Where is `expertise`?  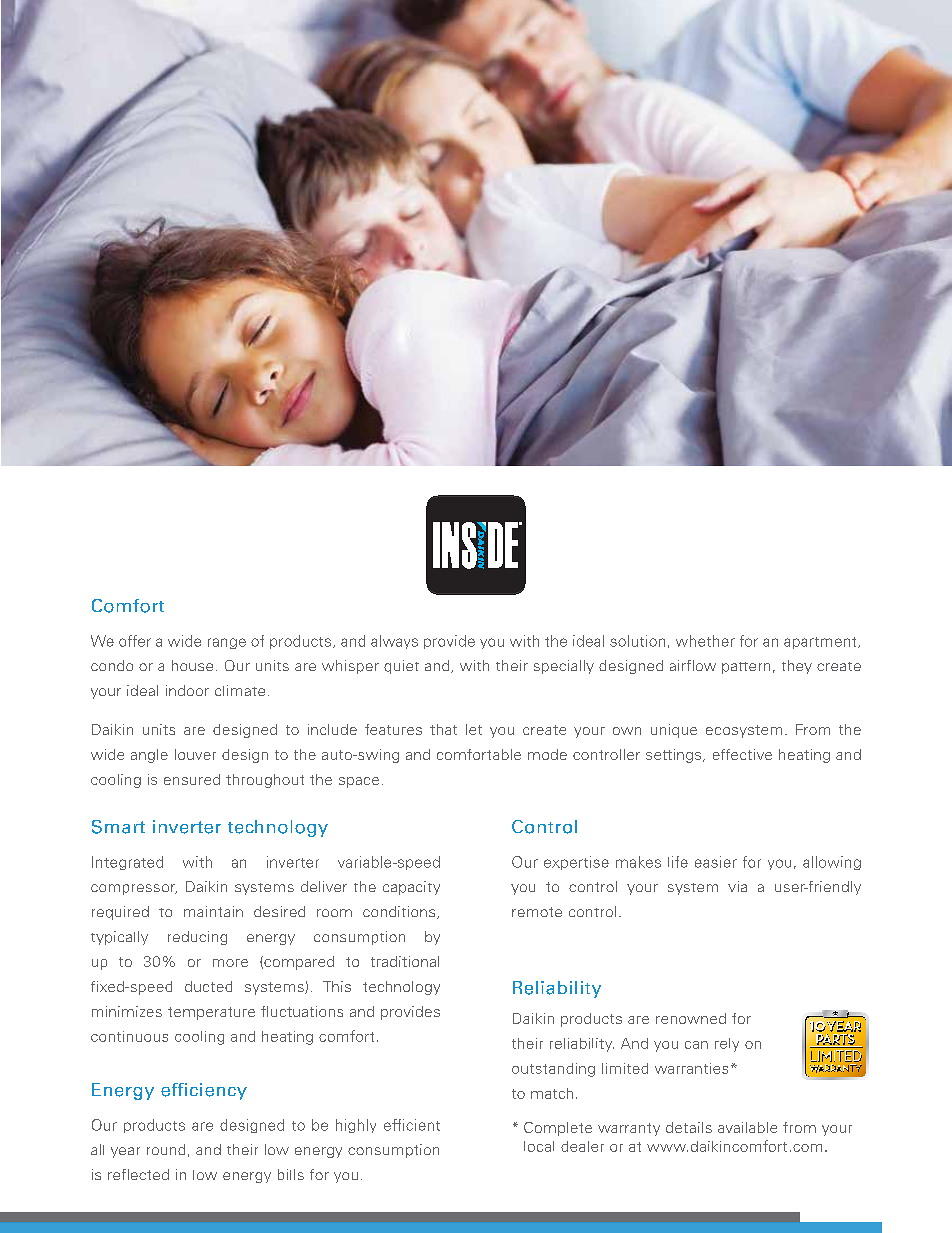 expertise is located at coordinates (576, 863).
